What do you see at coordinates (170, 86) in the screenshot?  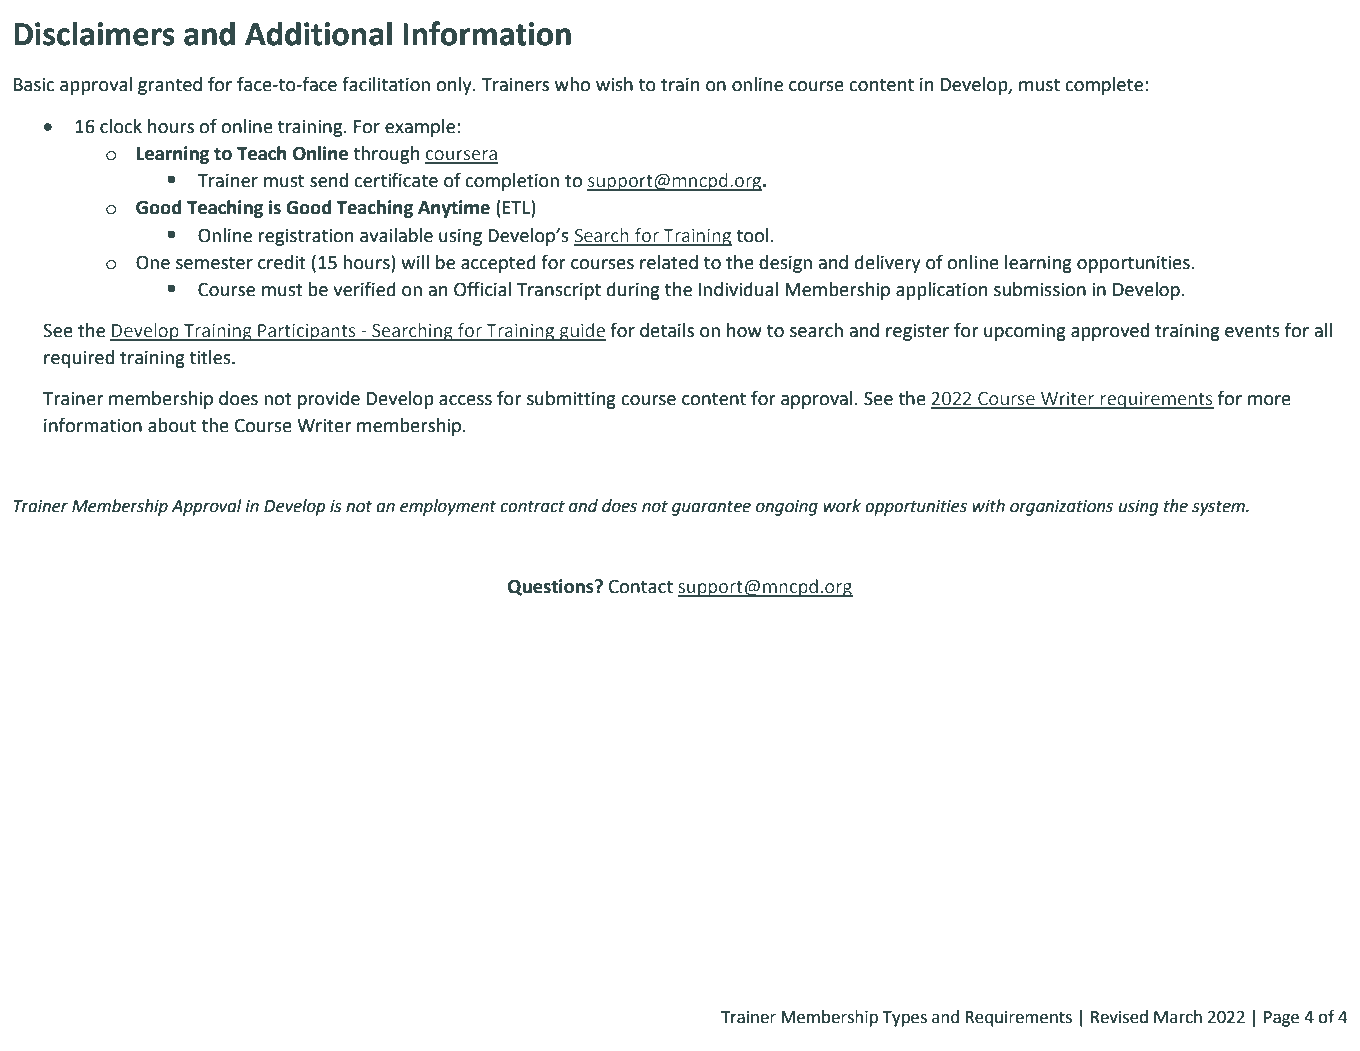 I see `granted` at bounding box center [170, 86].
